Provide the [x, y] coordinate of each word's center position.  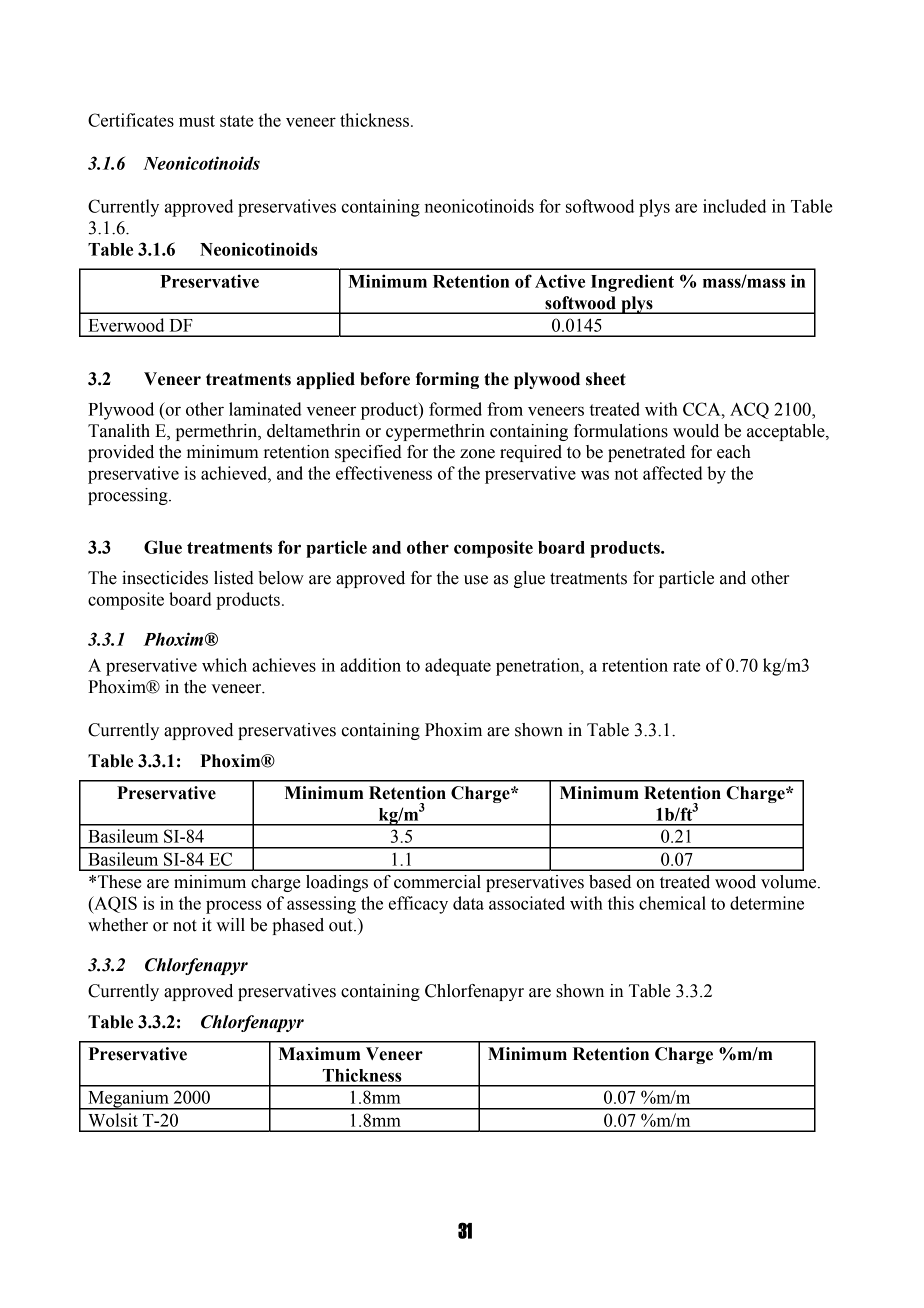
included [734, 206]
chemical [672, 903]
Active [560, 281]
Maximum [320, 1054]
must [197, 121]
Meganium [128, 1100]
